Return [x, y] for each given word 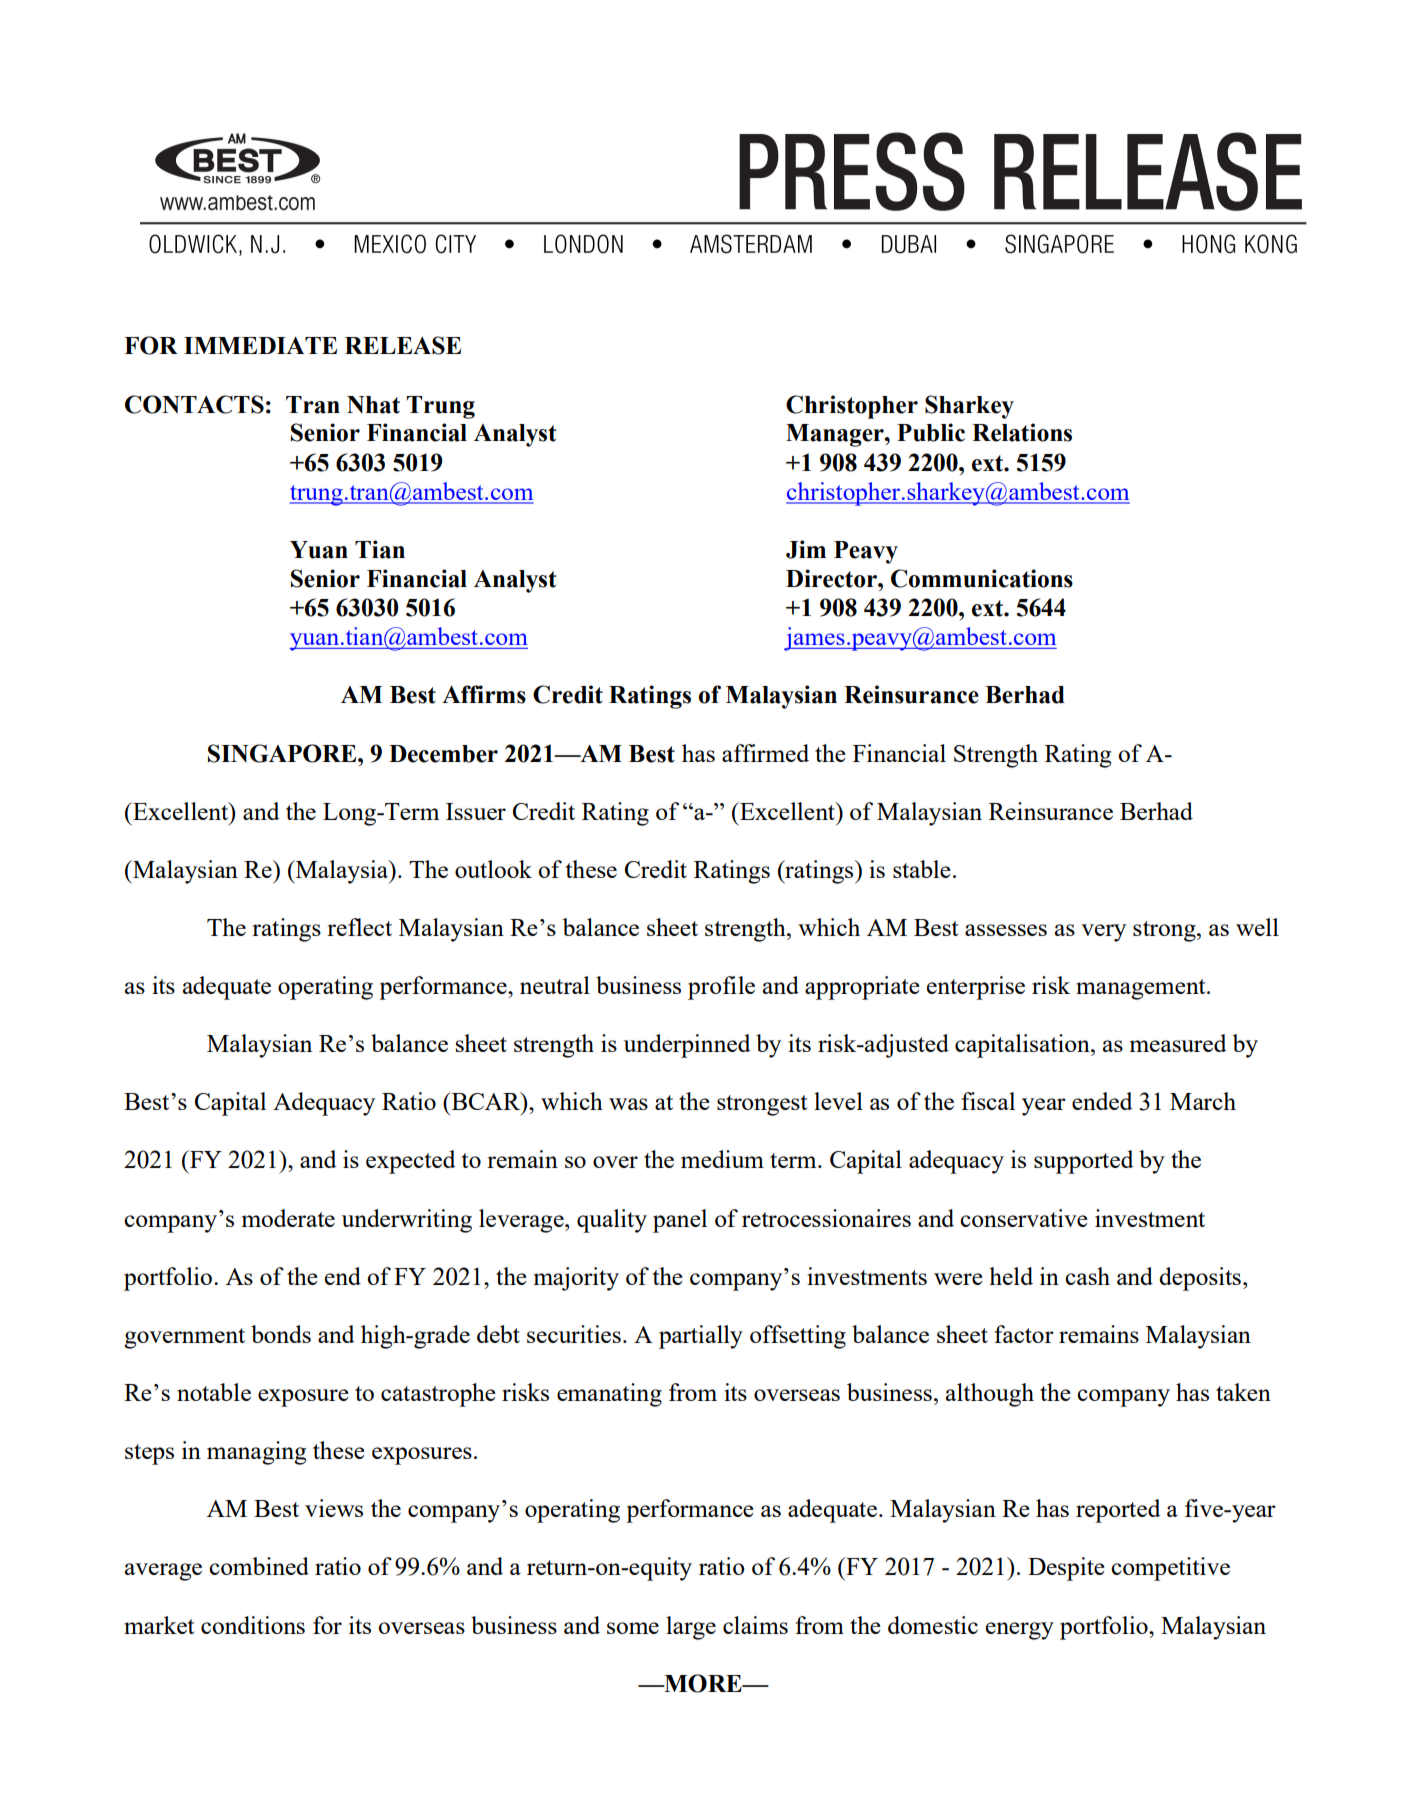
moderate [288, 1218]
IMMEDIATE [260, 345]
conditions [253, 1625]
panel [680, 1221]
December [443, 754]
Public [931, 432]
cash [1087, 1276]
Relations [1022, 432]
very [1103, 933]
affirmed [765, 753]
